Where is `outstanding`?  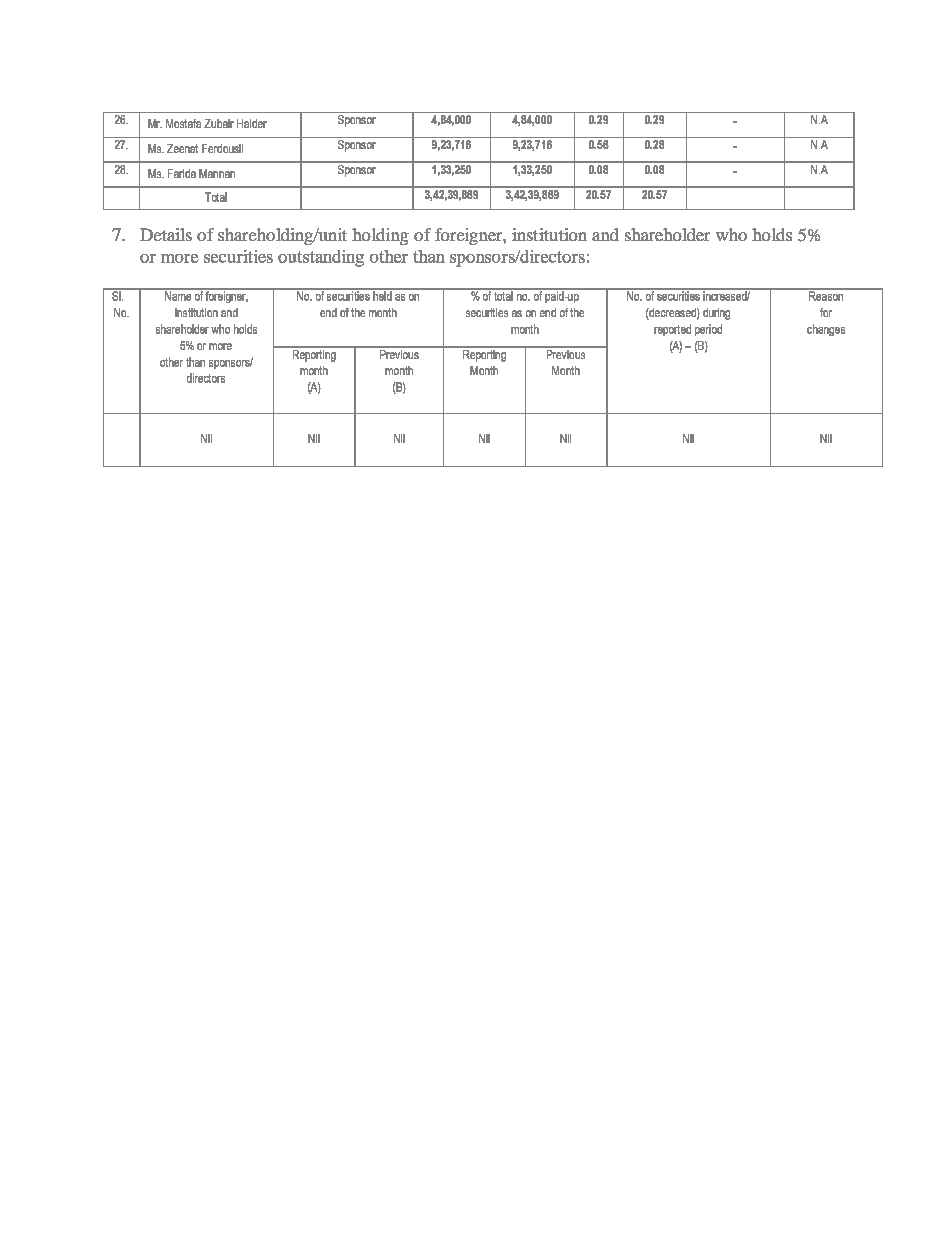 outstanding is located at coordinates (321, 258).
